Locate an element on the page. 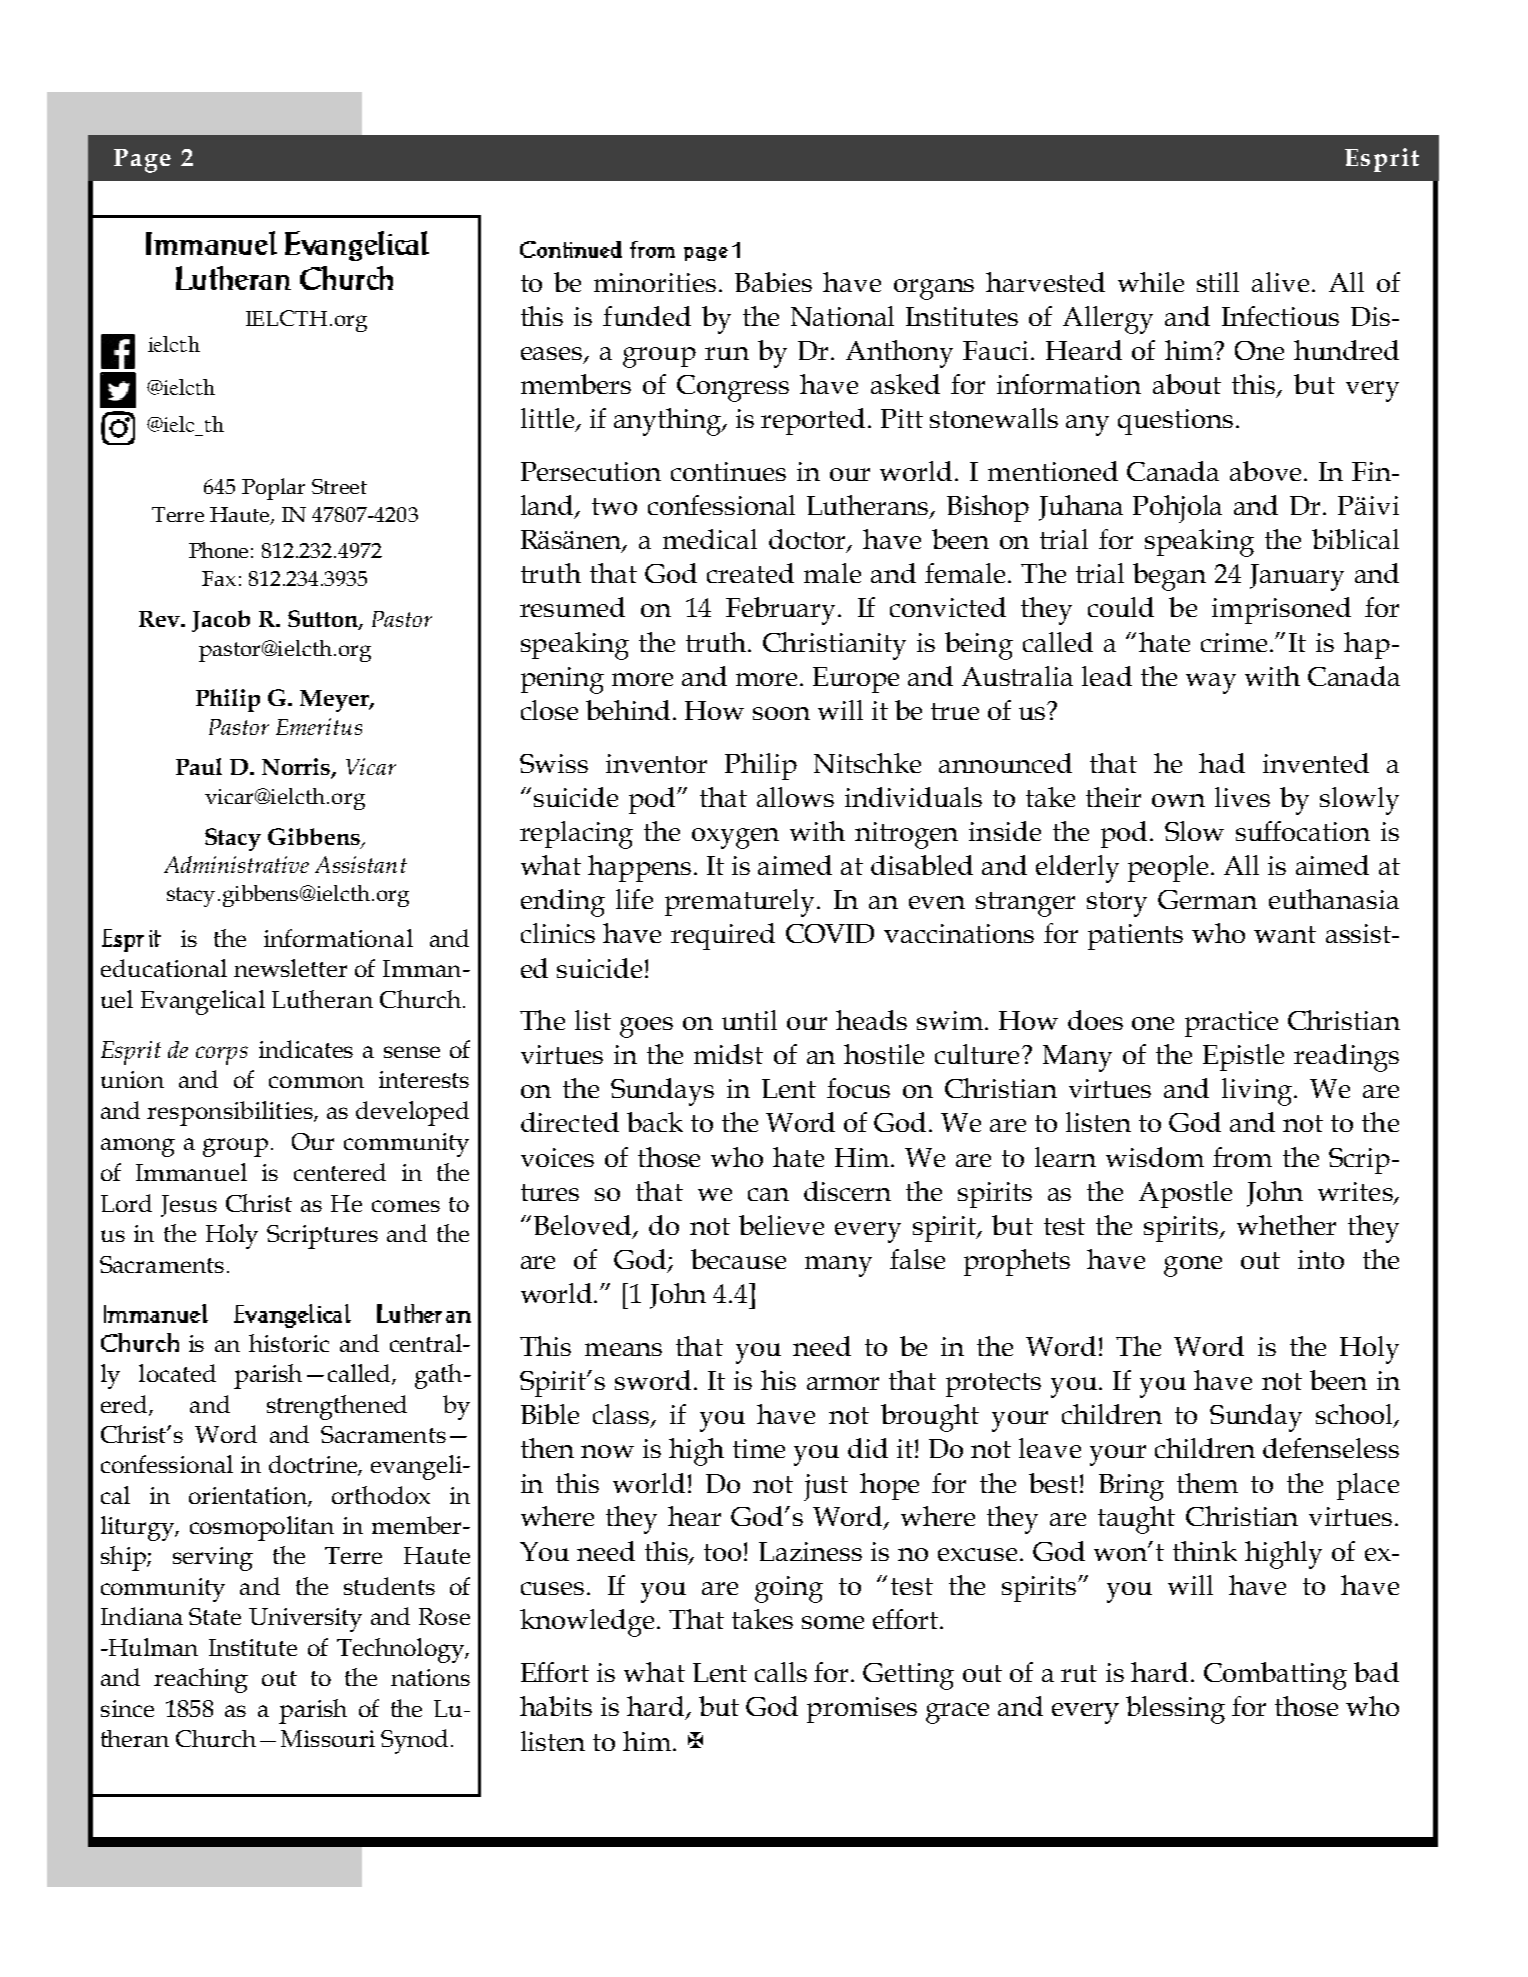  Babies is located at coordinates (773, 282).
